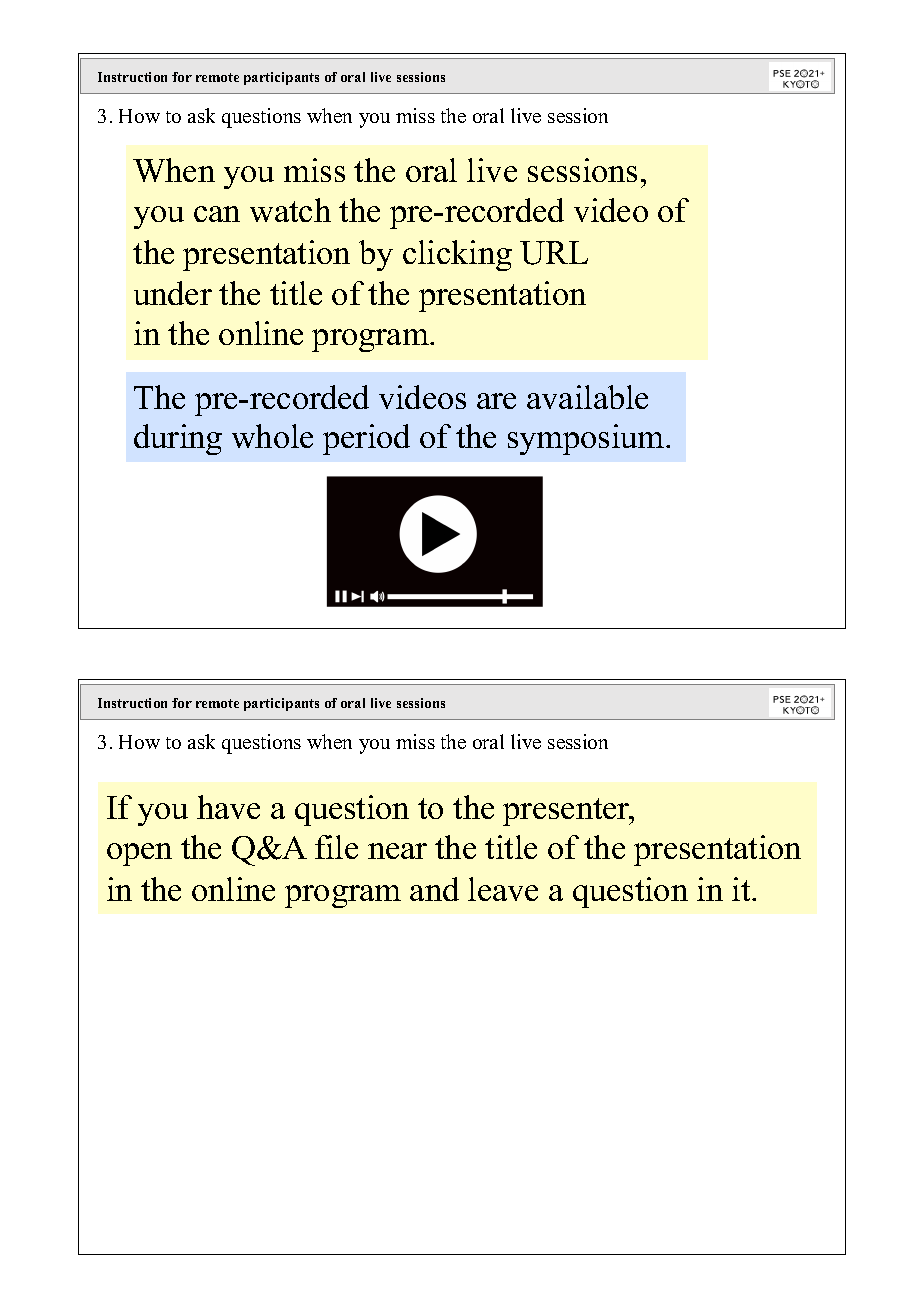 The width and height of the image is (924, 1308). I want to click on watch, so click(290, 210).
